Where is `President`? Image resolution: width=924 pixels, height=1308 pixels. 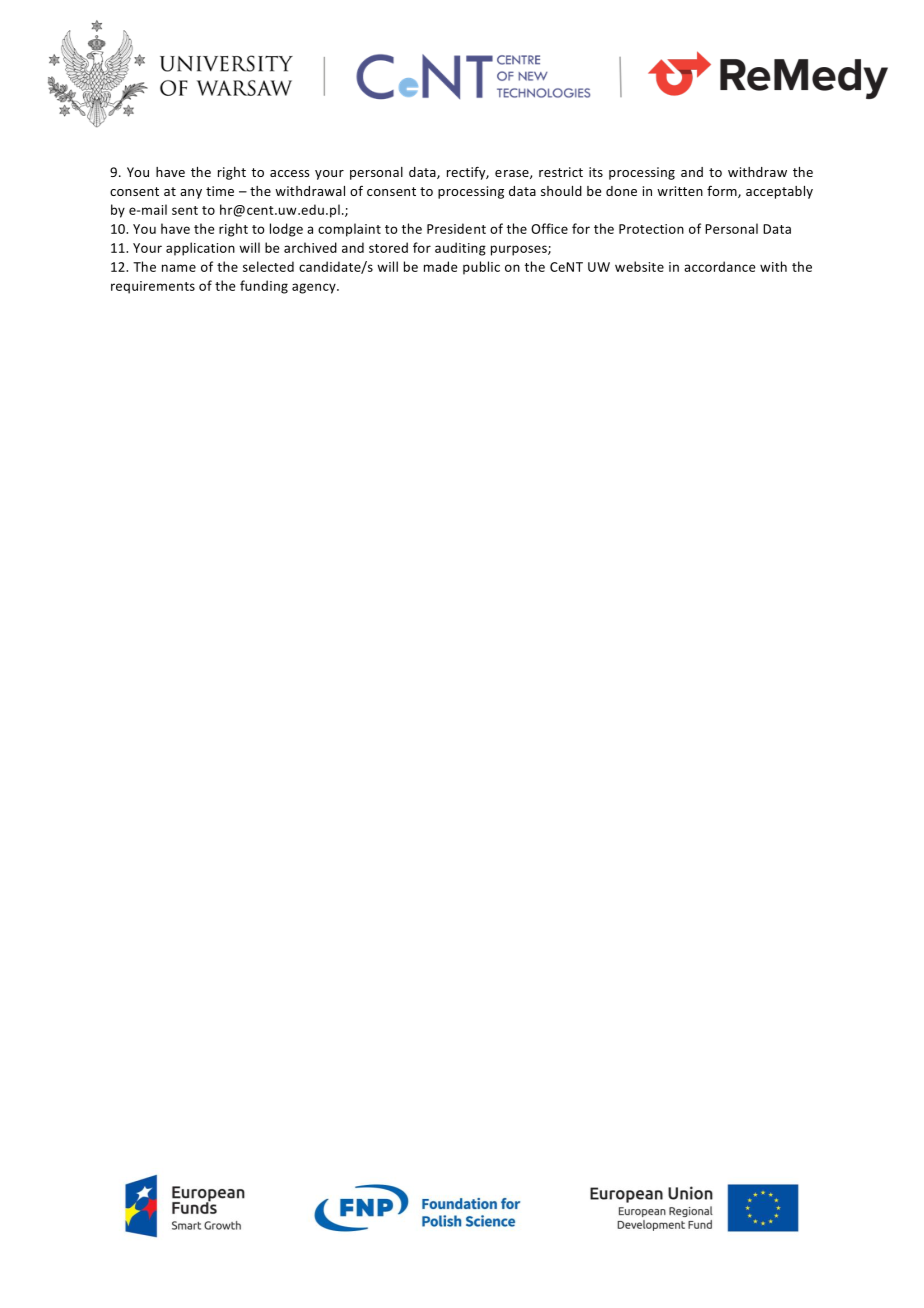
President is located at coordinates (456, 228).
